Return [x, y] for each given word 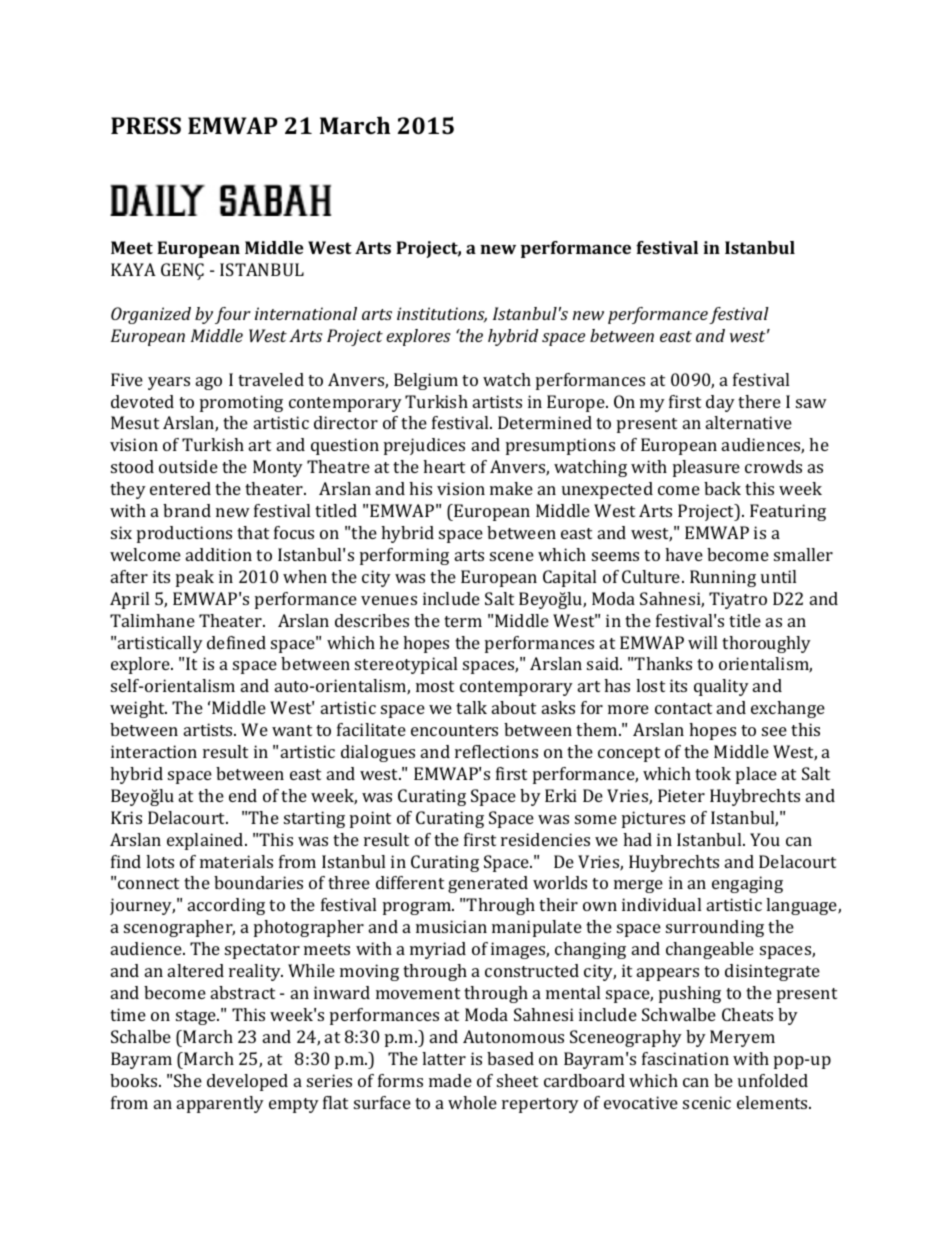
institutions [442, 314]
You [765, 839]
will [702, 642]
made [450, 1080]
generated [488, 884]
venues [389, 600]
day [720, 403]
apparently [220, 1104]
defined [236, 642]
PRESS [146, 125]
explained [206, 841]
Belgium [426, 381]
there [759, 401]
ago [209, 383]
